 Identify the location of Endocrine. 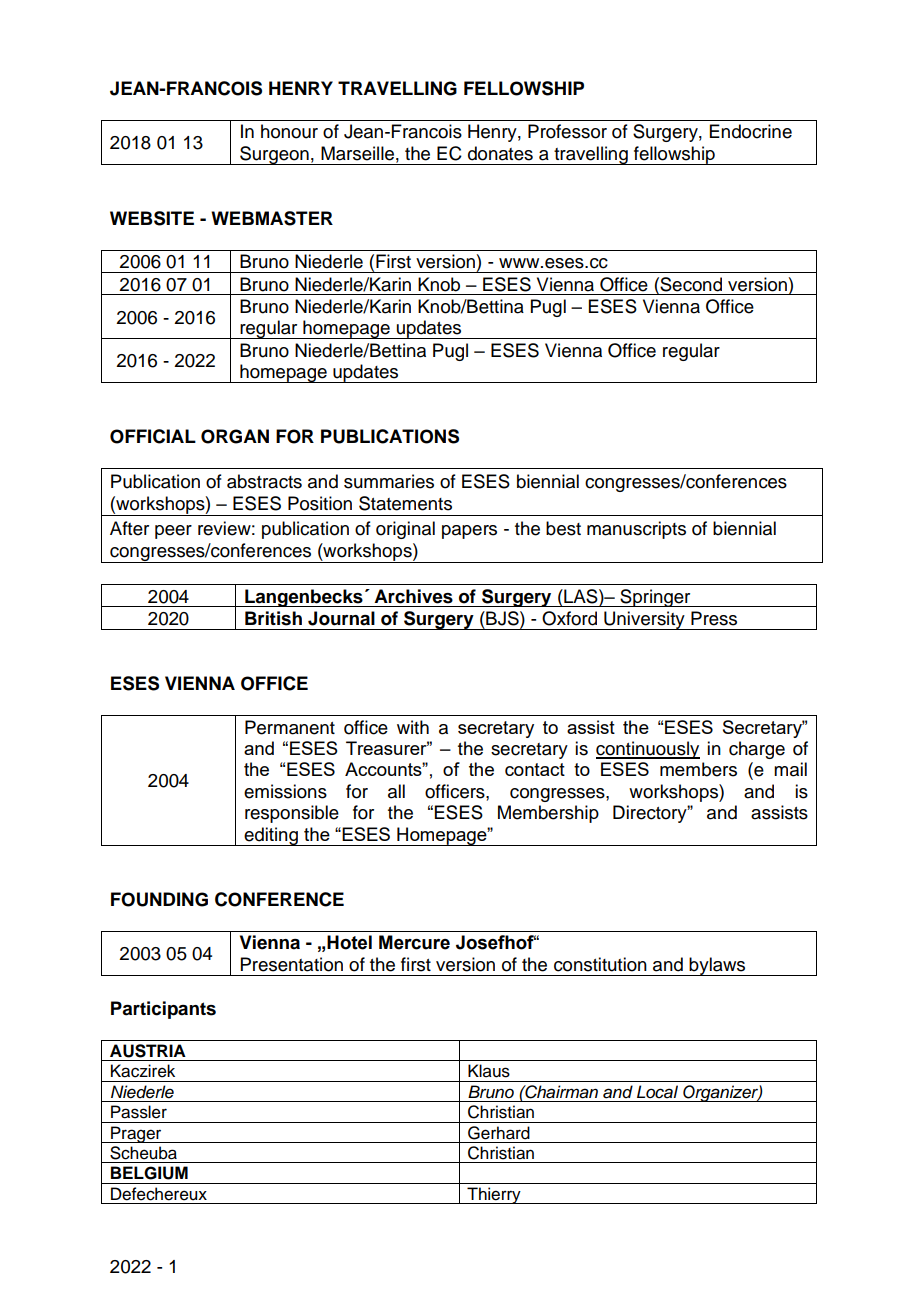
(751, 131).
